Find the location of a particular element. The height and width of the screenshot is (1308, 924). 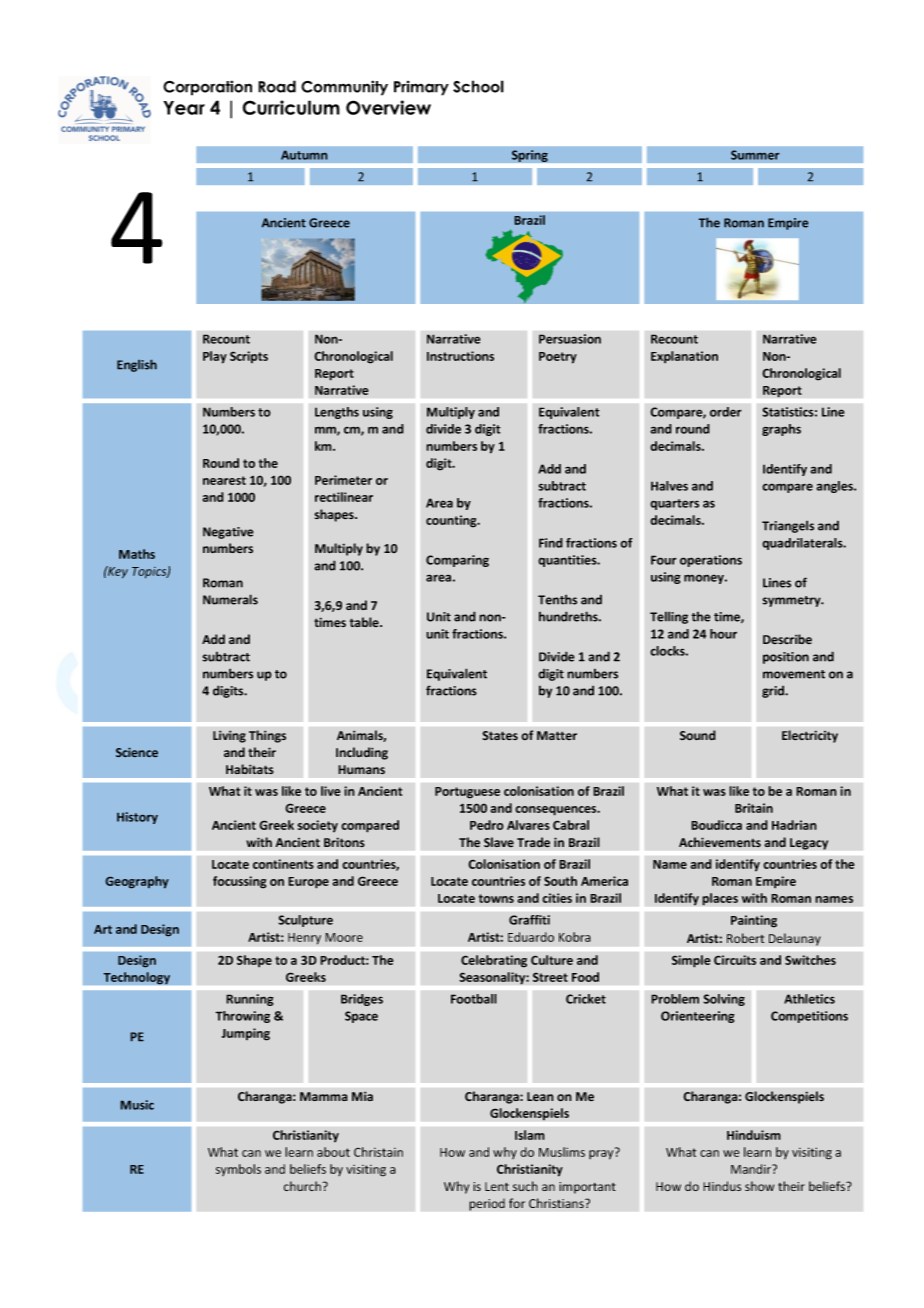

States is located at coordinates (500, 736).
